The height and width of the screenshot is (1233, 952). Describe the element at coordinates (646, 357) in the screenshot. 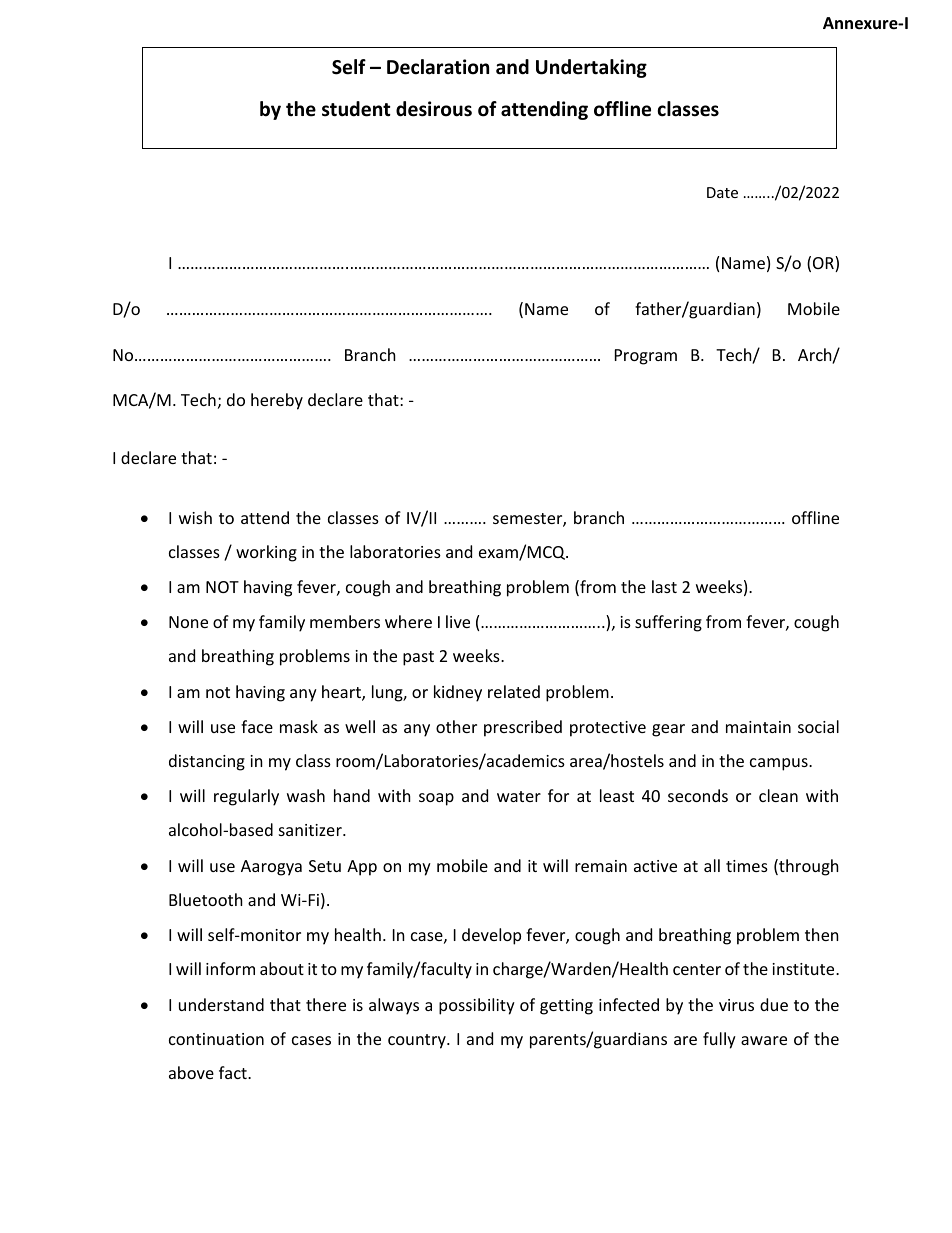

I see `Program` at that location.
